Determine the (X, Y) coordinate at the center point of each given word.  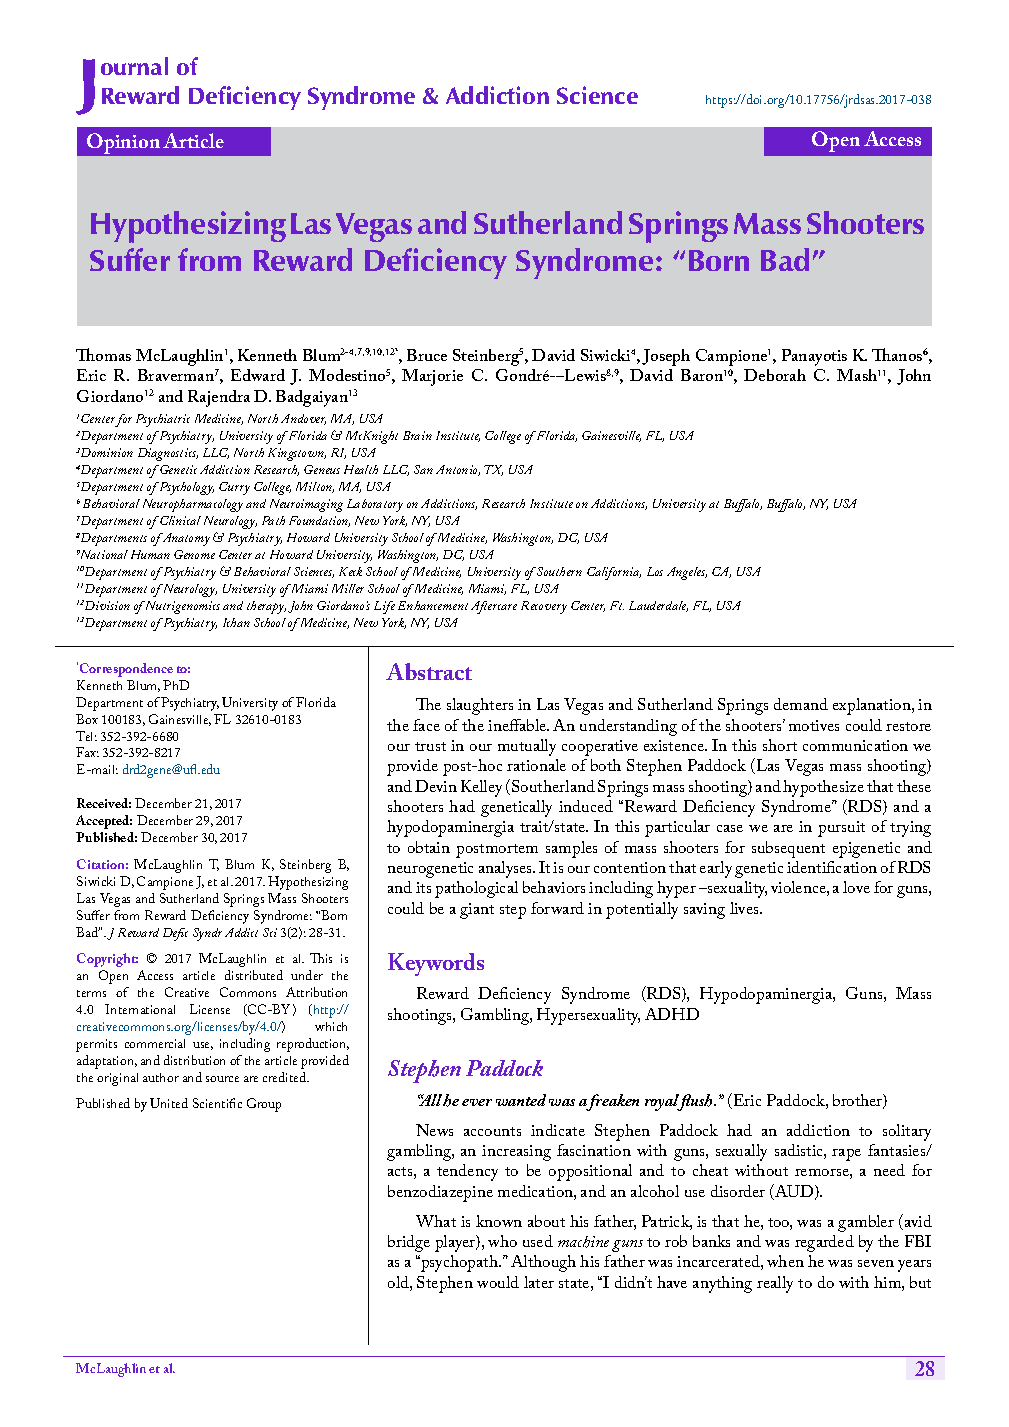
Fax (87, 752)
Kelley (481, 788)
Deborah (775, 375)
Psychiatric (163, 420)
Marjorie (432, 377)
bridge (409, 1243)
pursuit (841, 829)
